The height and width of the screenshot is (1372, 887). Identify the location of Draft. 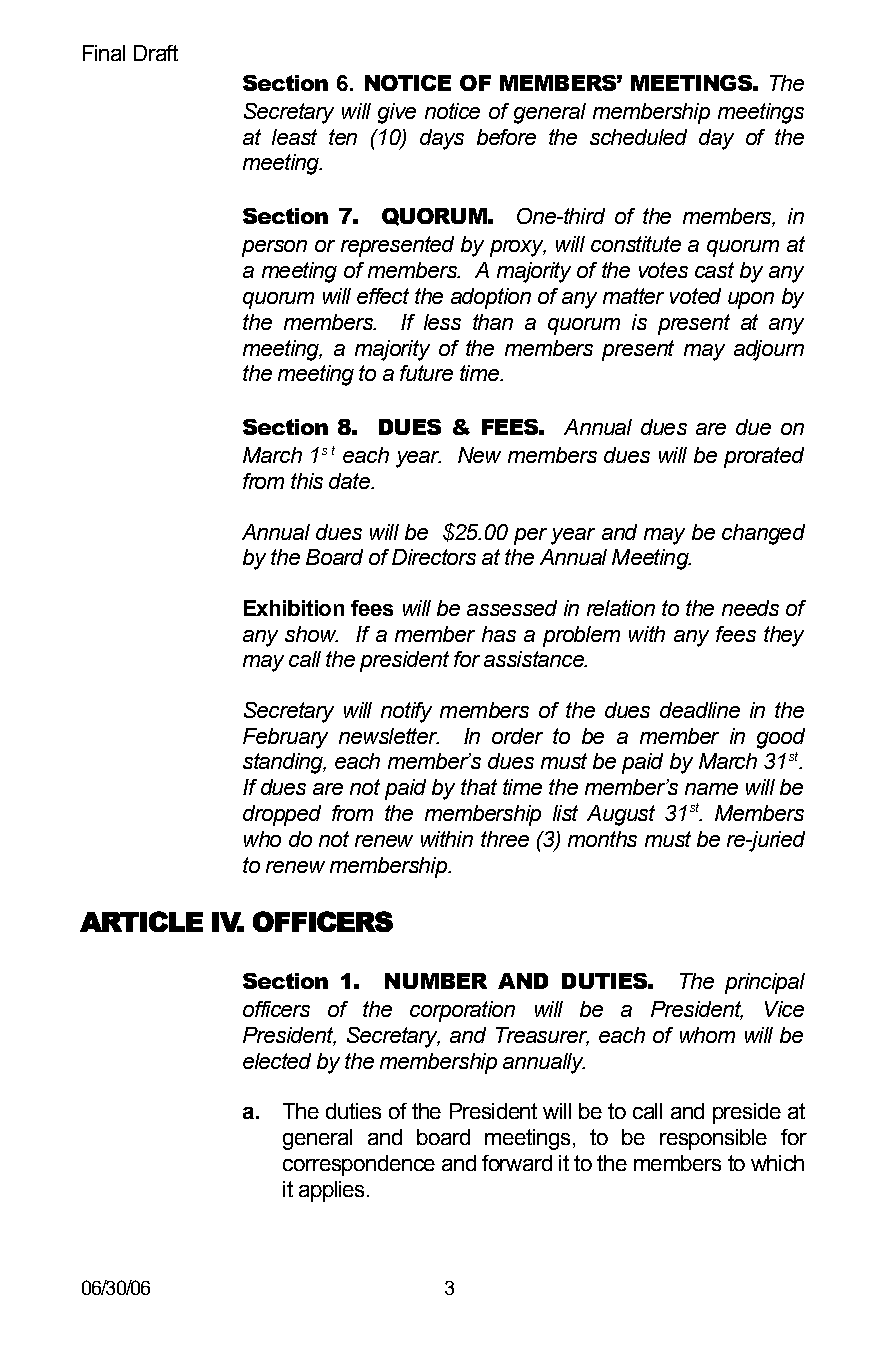
(156, 53).
